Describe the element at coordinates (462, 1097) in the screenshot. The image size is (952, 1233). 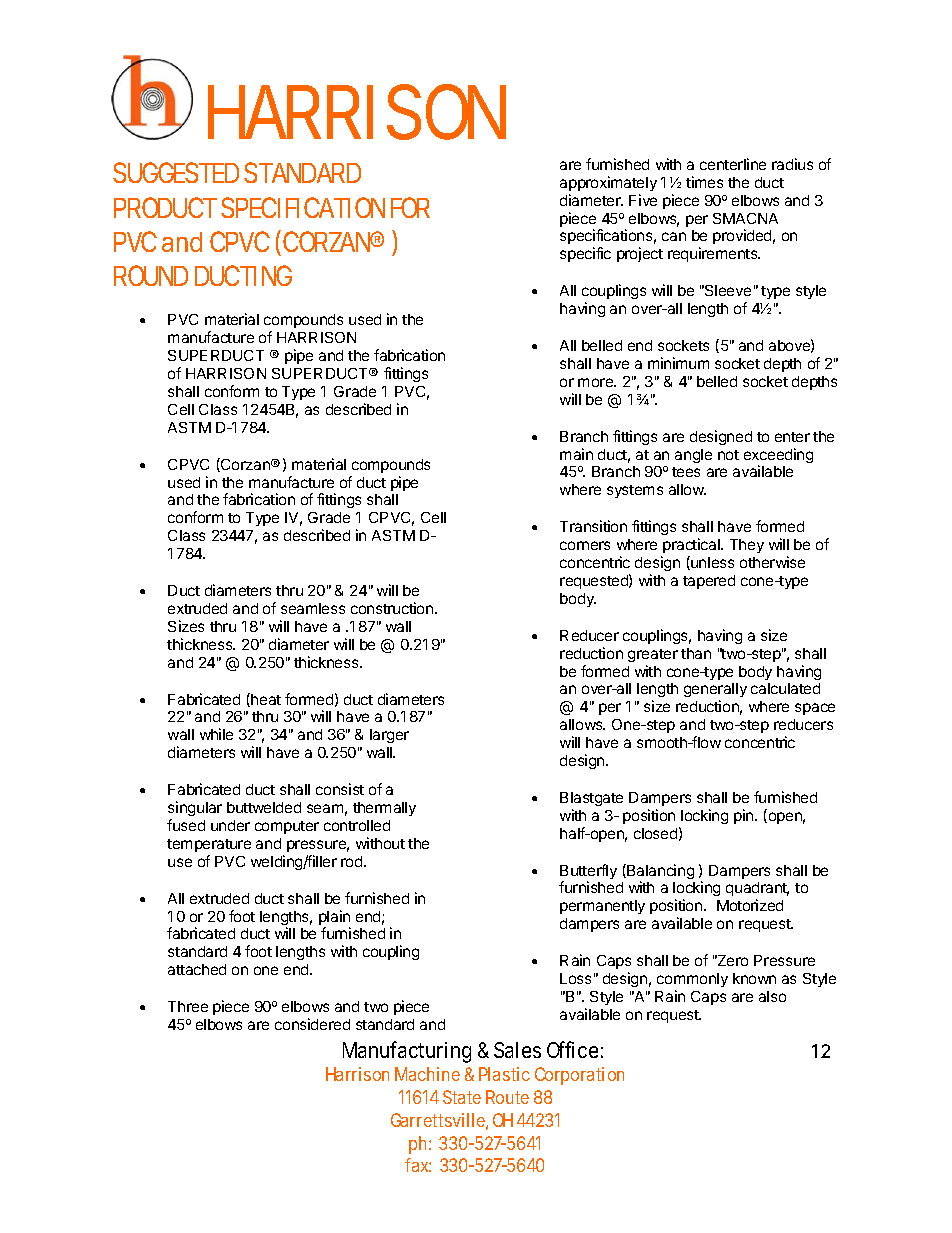
I see `State` at that location.
